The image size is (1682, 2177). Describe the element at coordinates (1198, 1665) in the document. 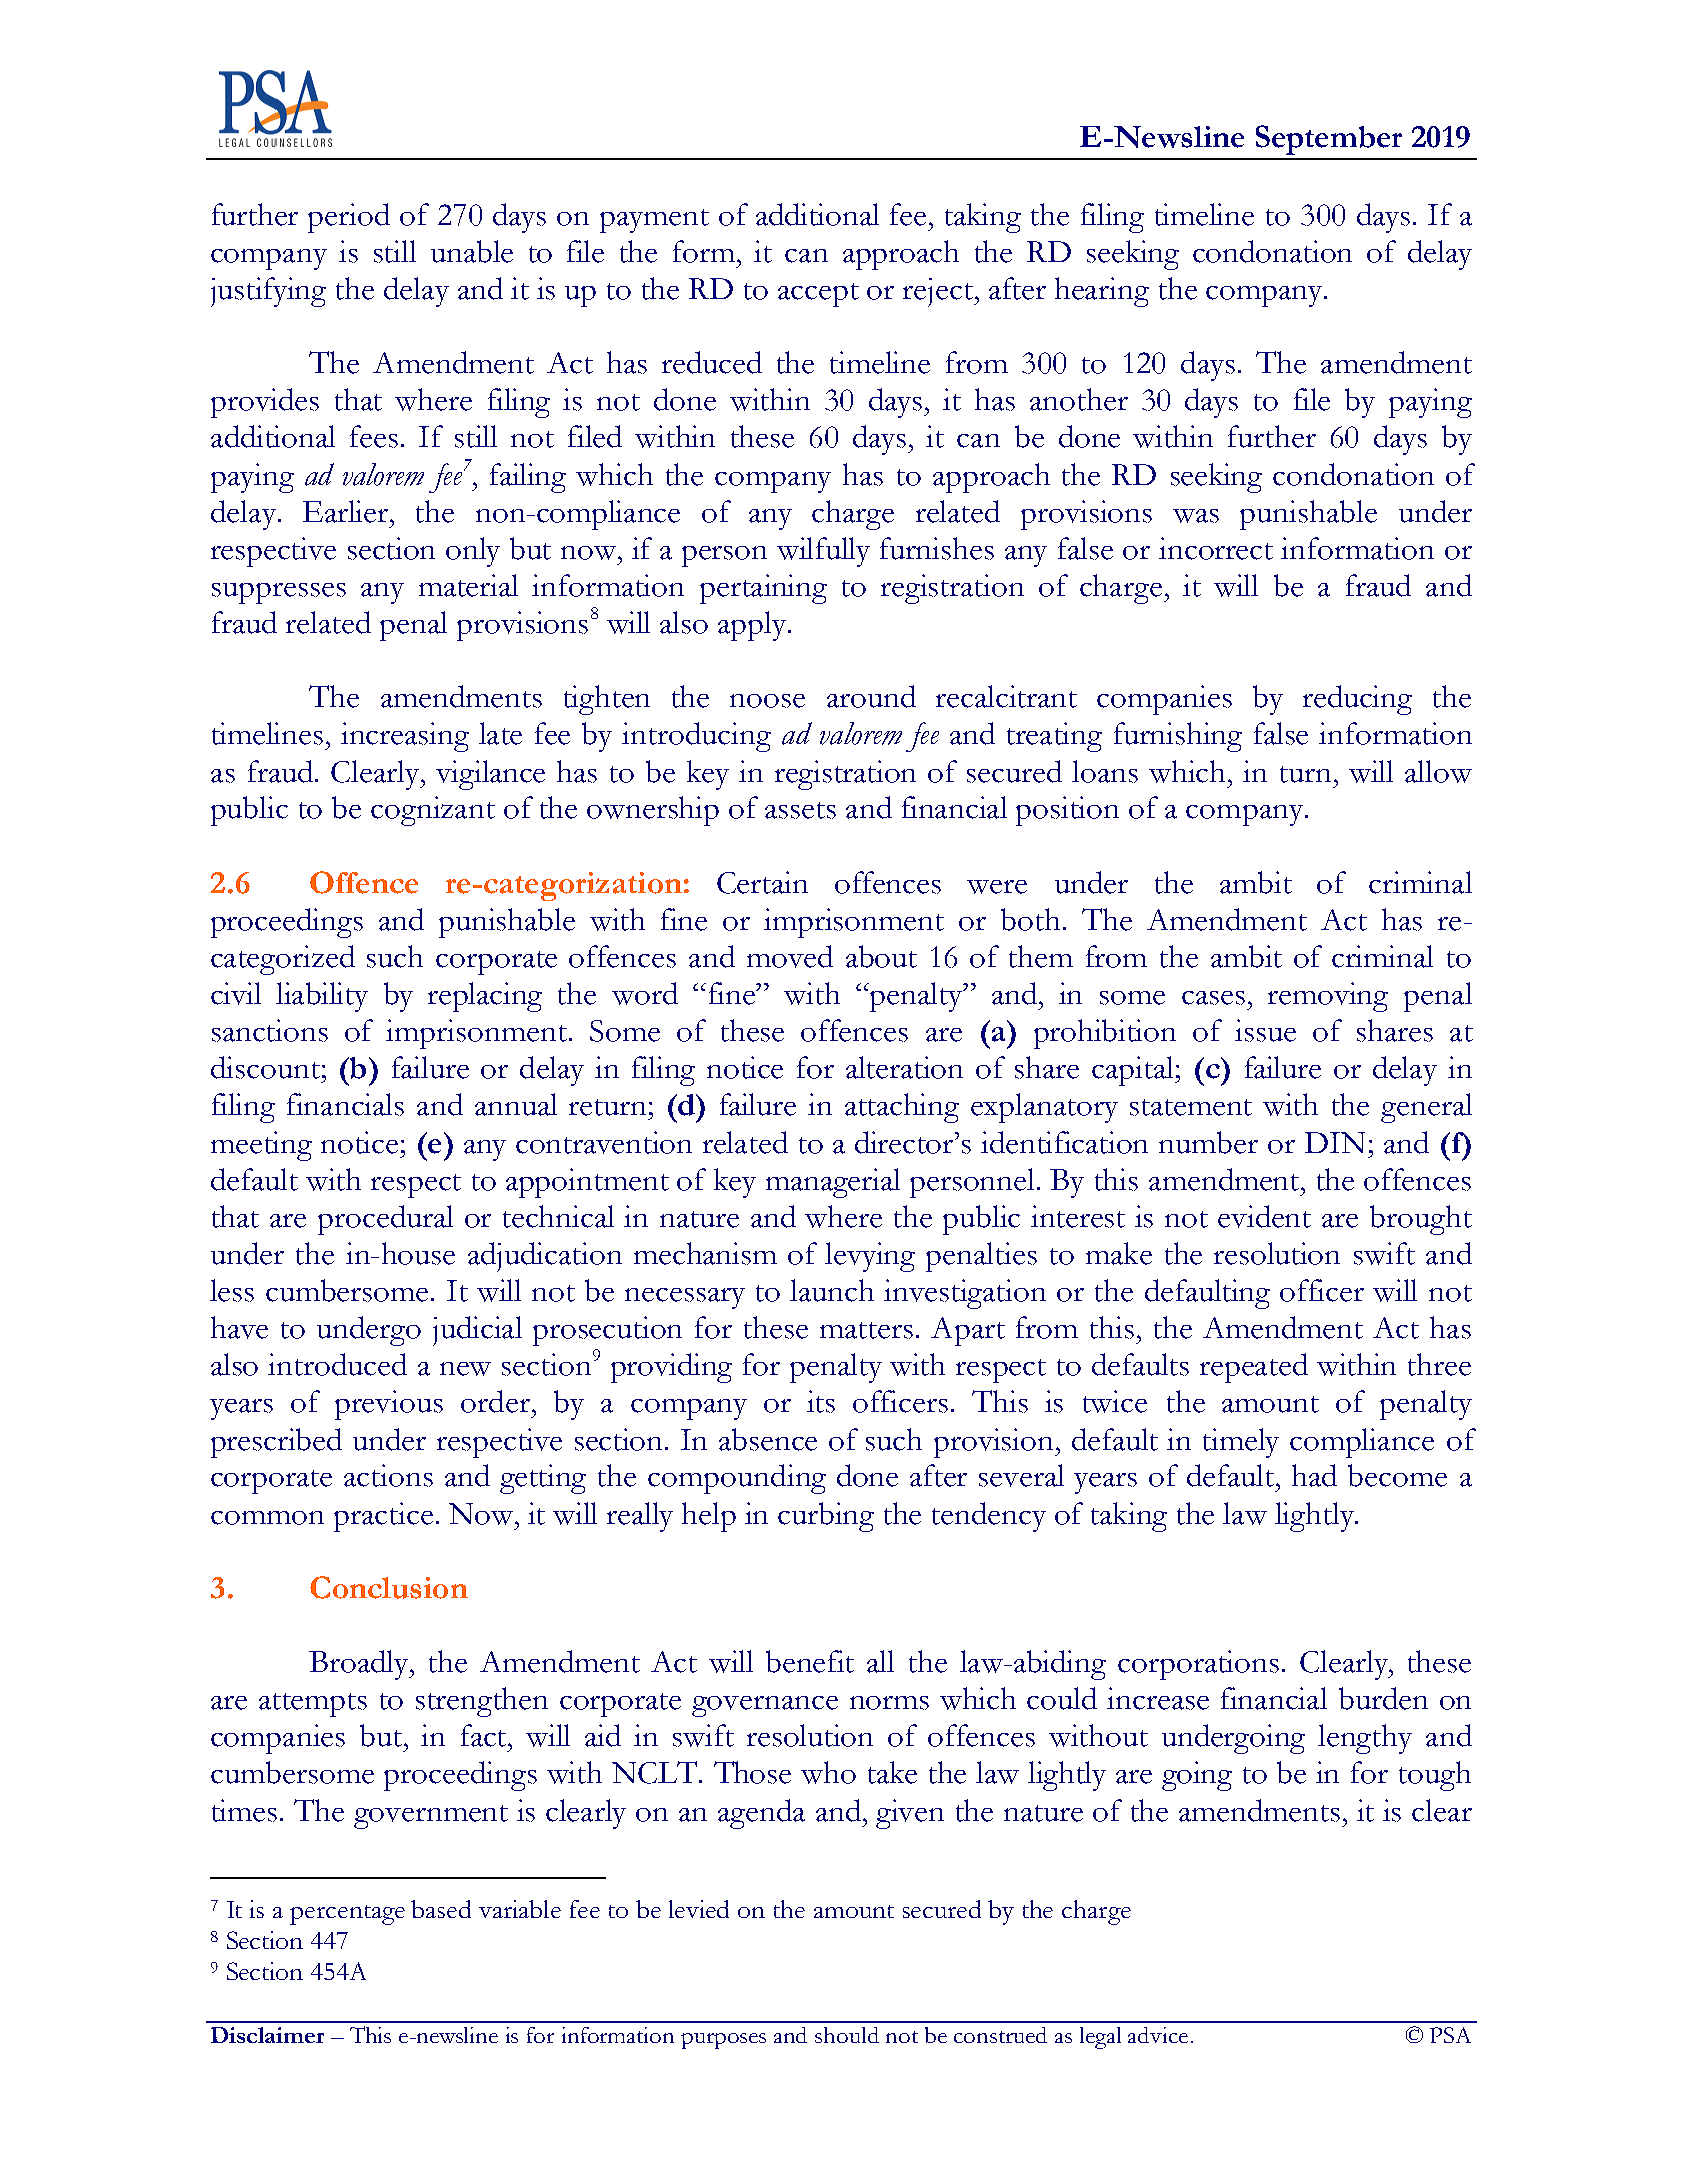

I see `corporations` at that location.
